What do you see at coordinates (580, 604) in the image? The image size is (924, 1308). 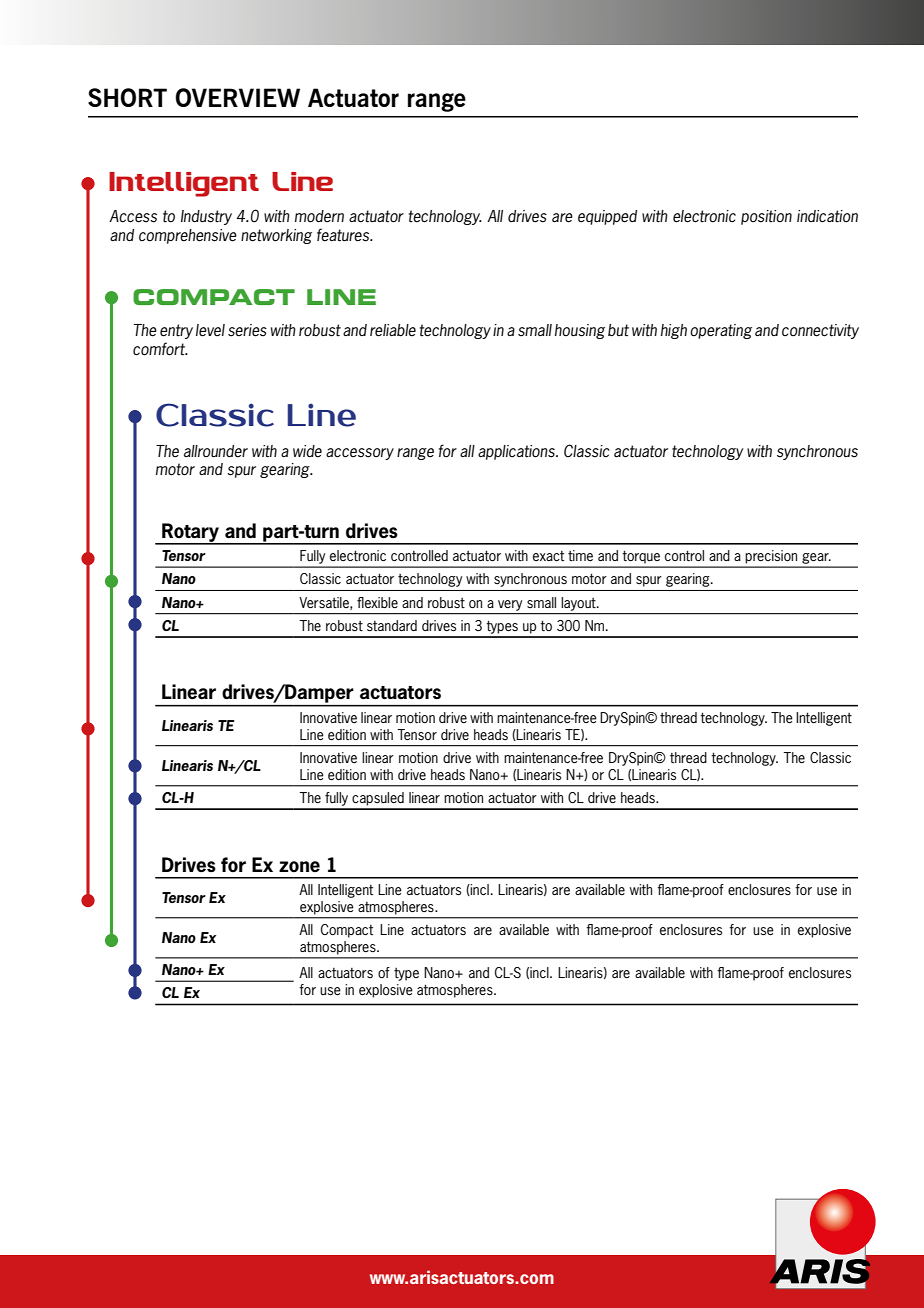 I see `layout` at bounding box center [580, 604].
